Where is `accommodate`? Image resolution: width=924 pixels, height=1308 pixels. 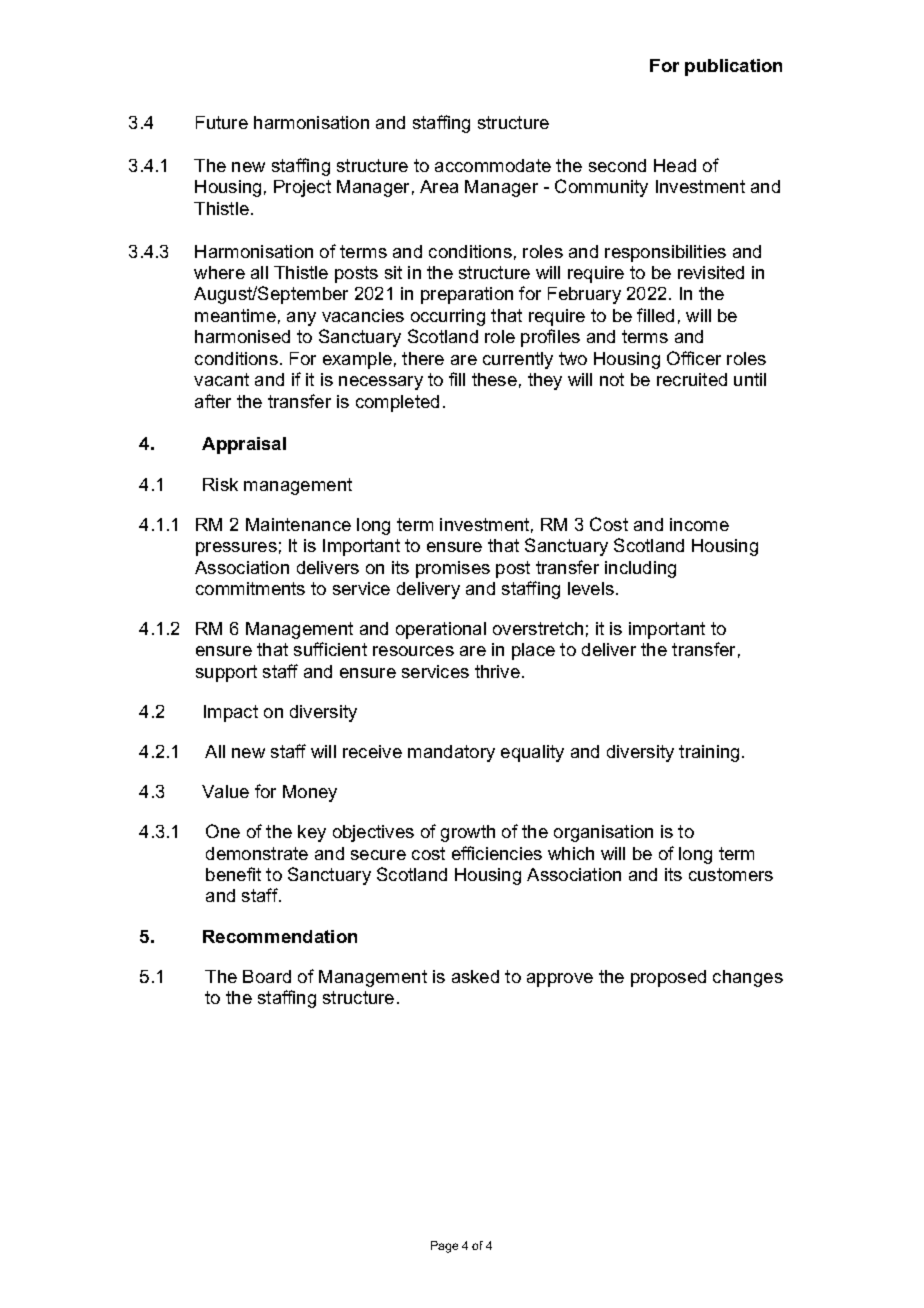
accommodate is located at coordinates (493, 165).
